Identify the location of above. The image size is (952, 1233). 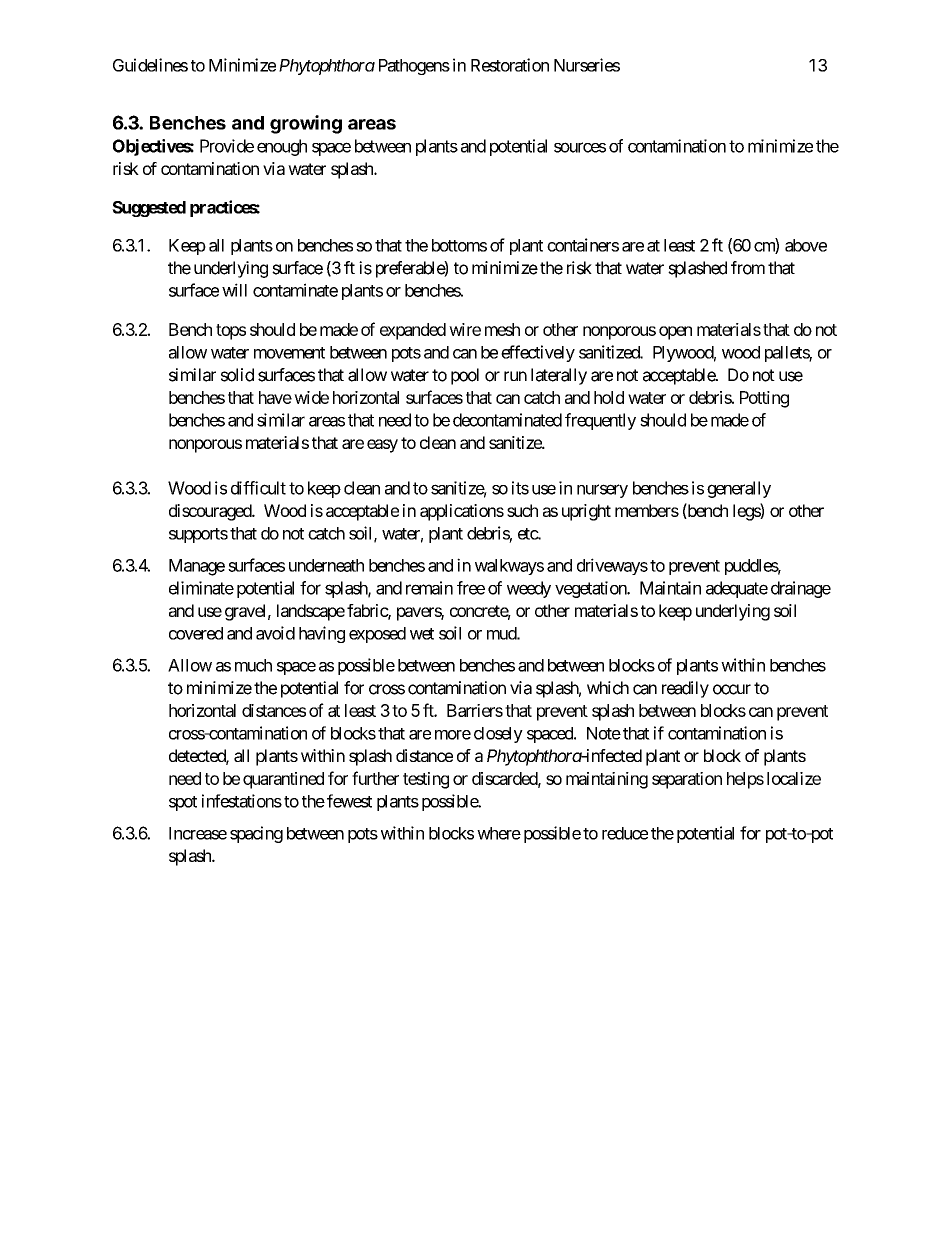
(806, 245).
